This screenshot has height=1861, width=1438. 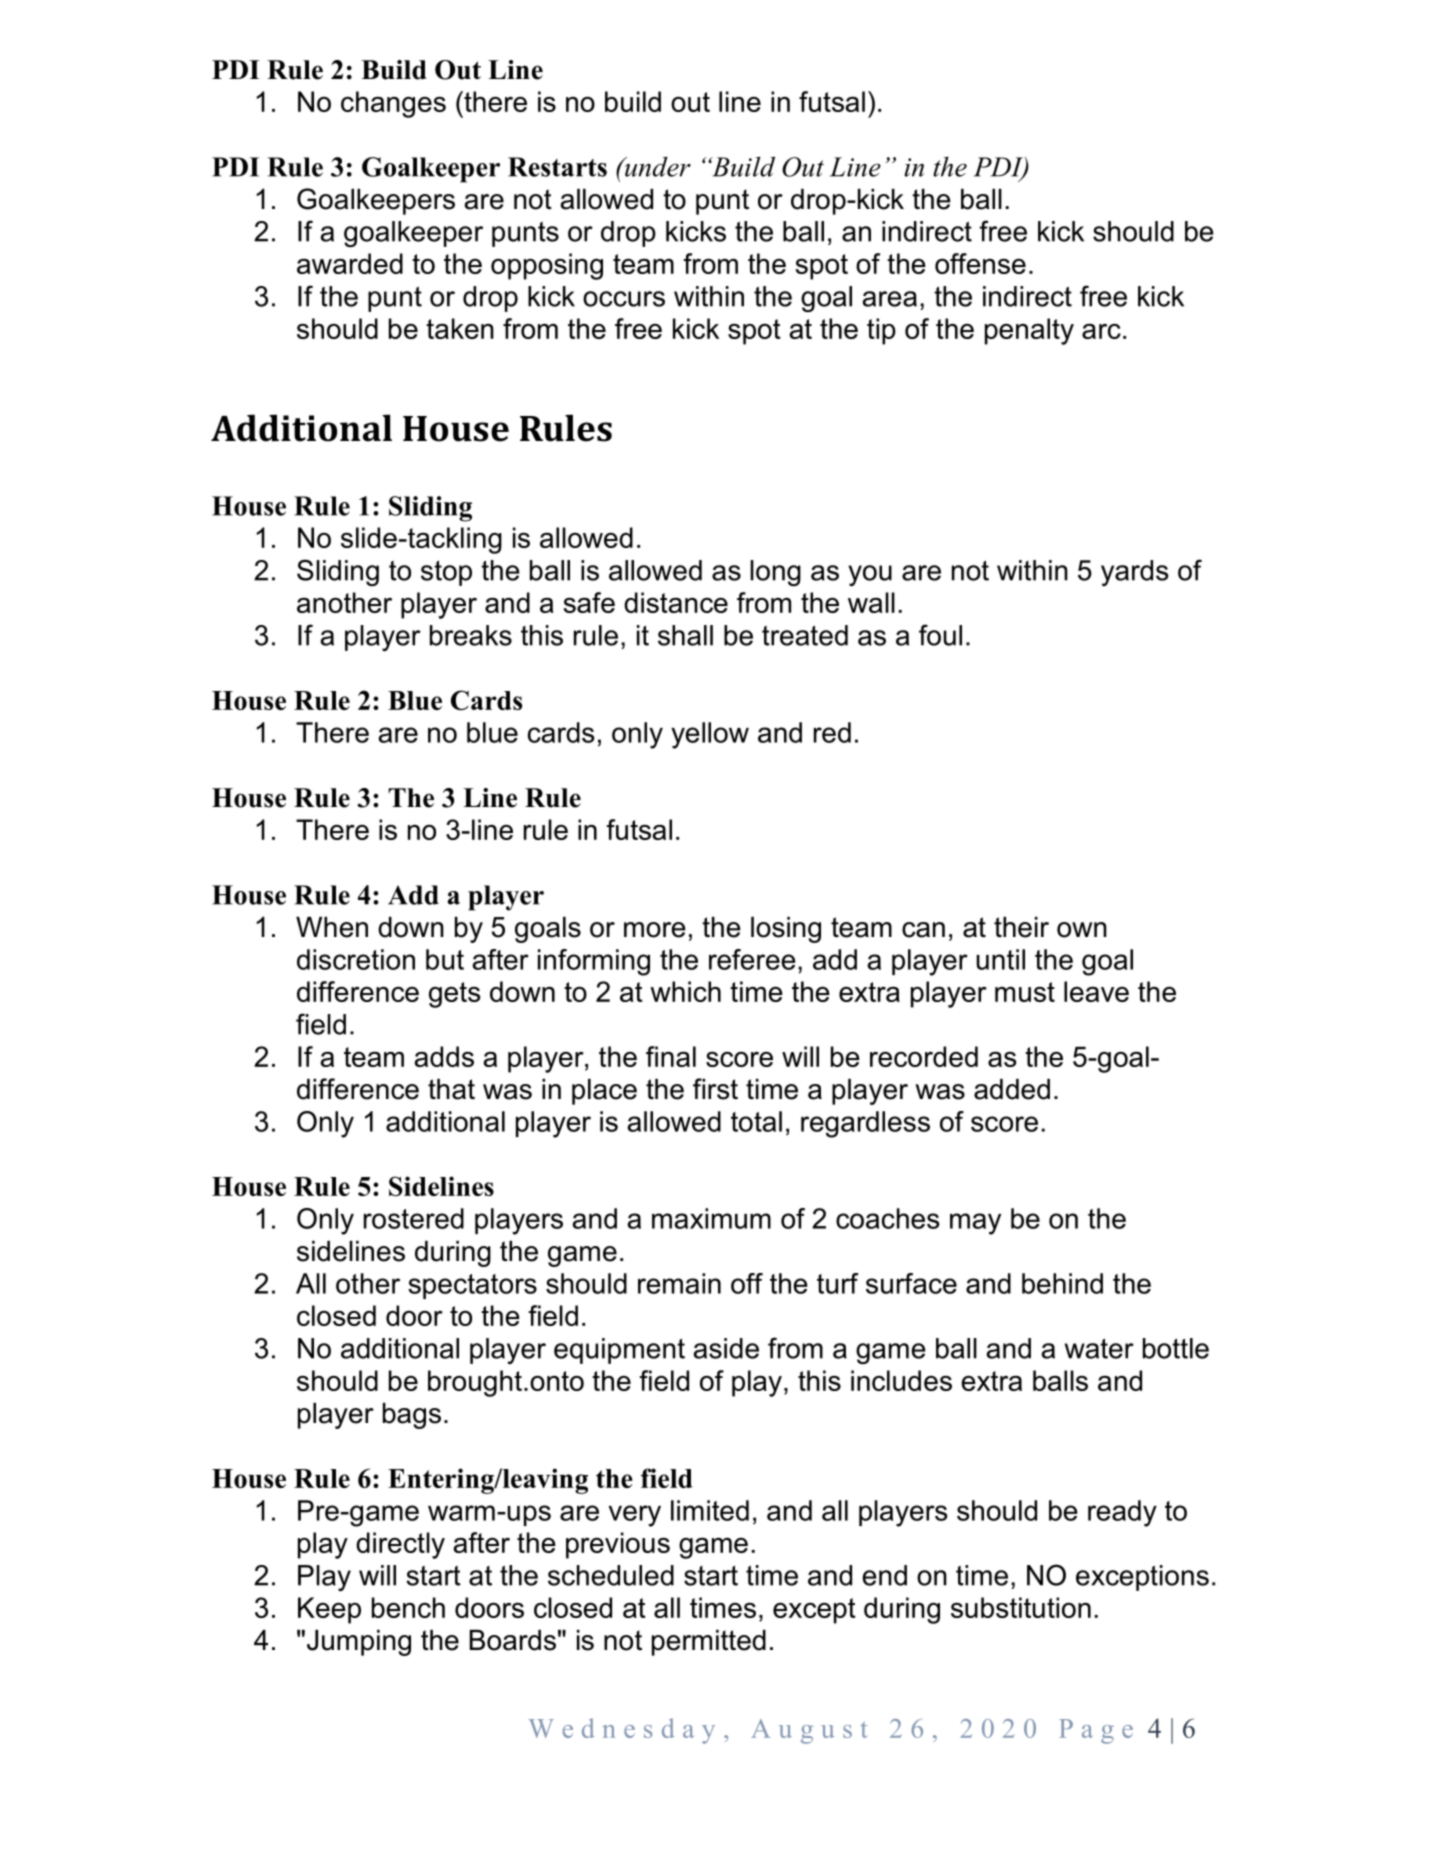 What do you see at coordinates (408, 1607) in the screenshot?
I see `bench` at bounding box center [408, 1607].
